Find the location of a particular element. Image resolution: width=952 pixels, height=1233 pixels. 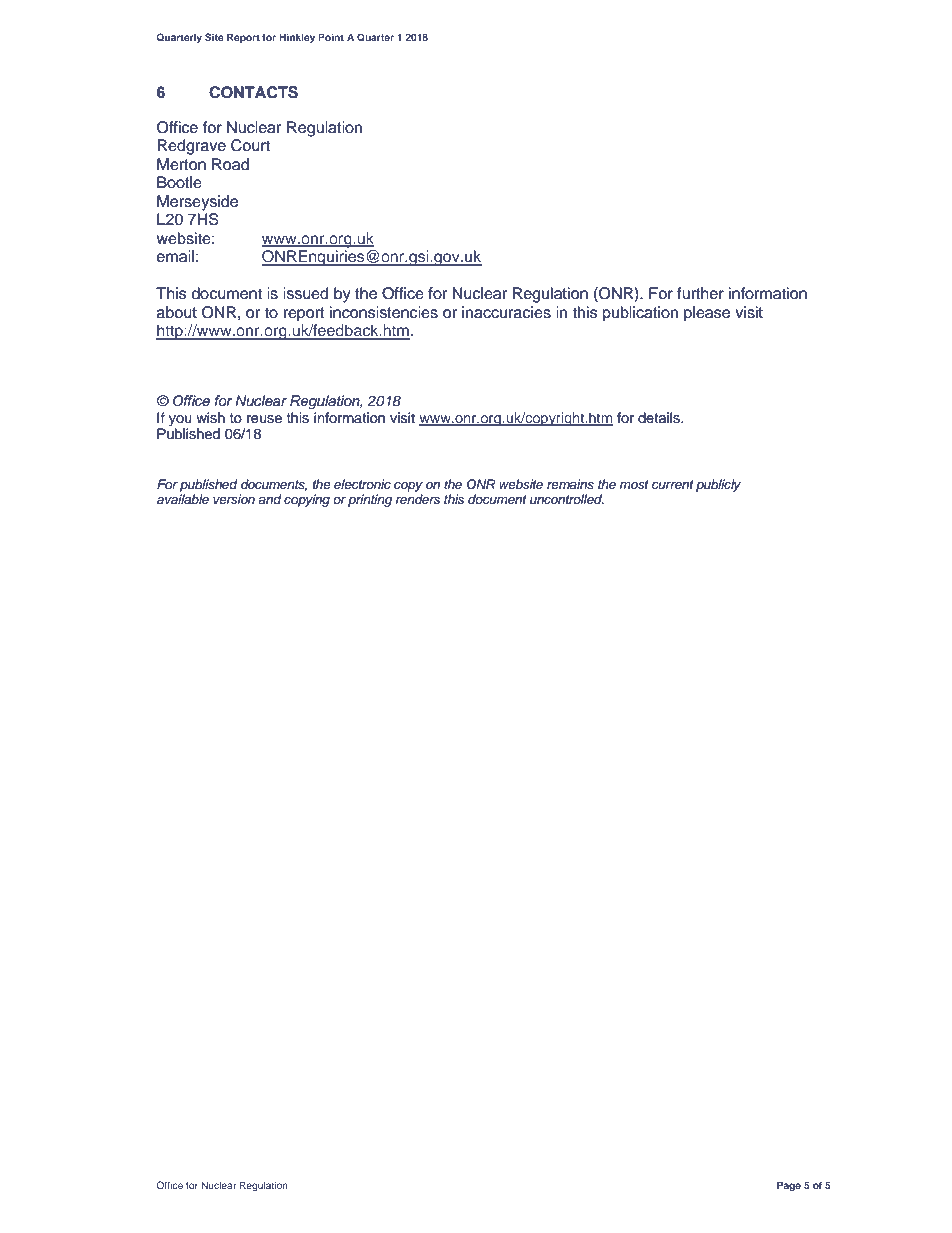

printing is located at coordinates (370, 500).
